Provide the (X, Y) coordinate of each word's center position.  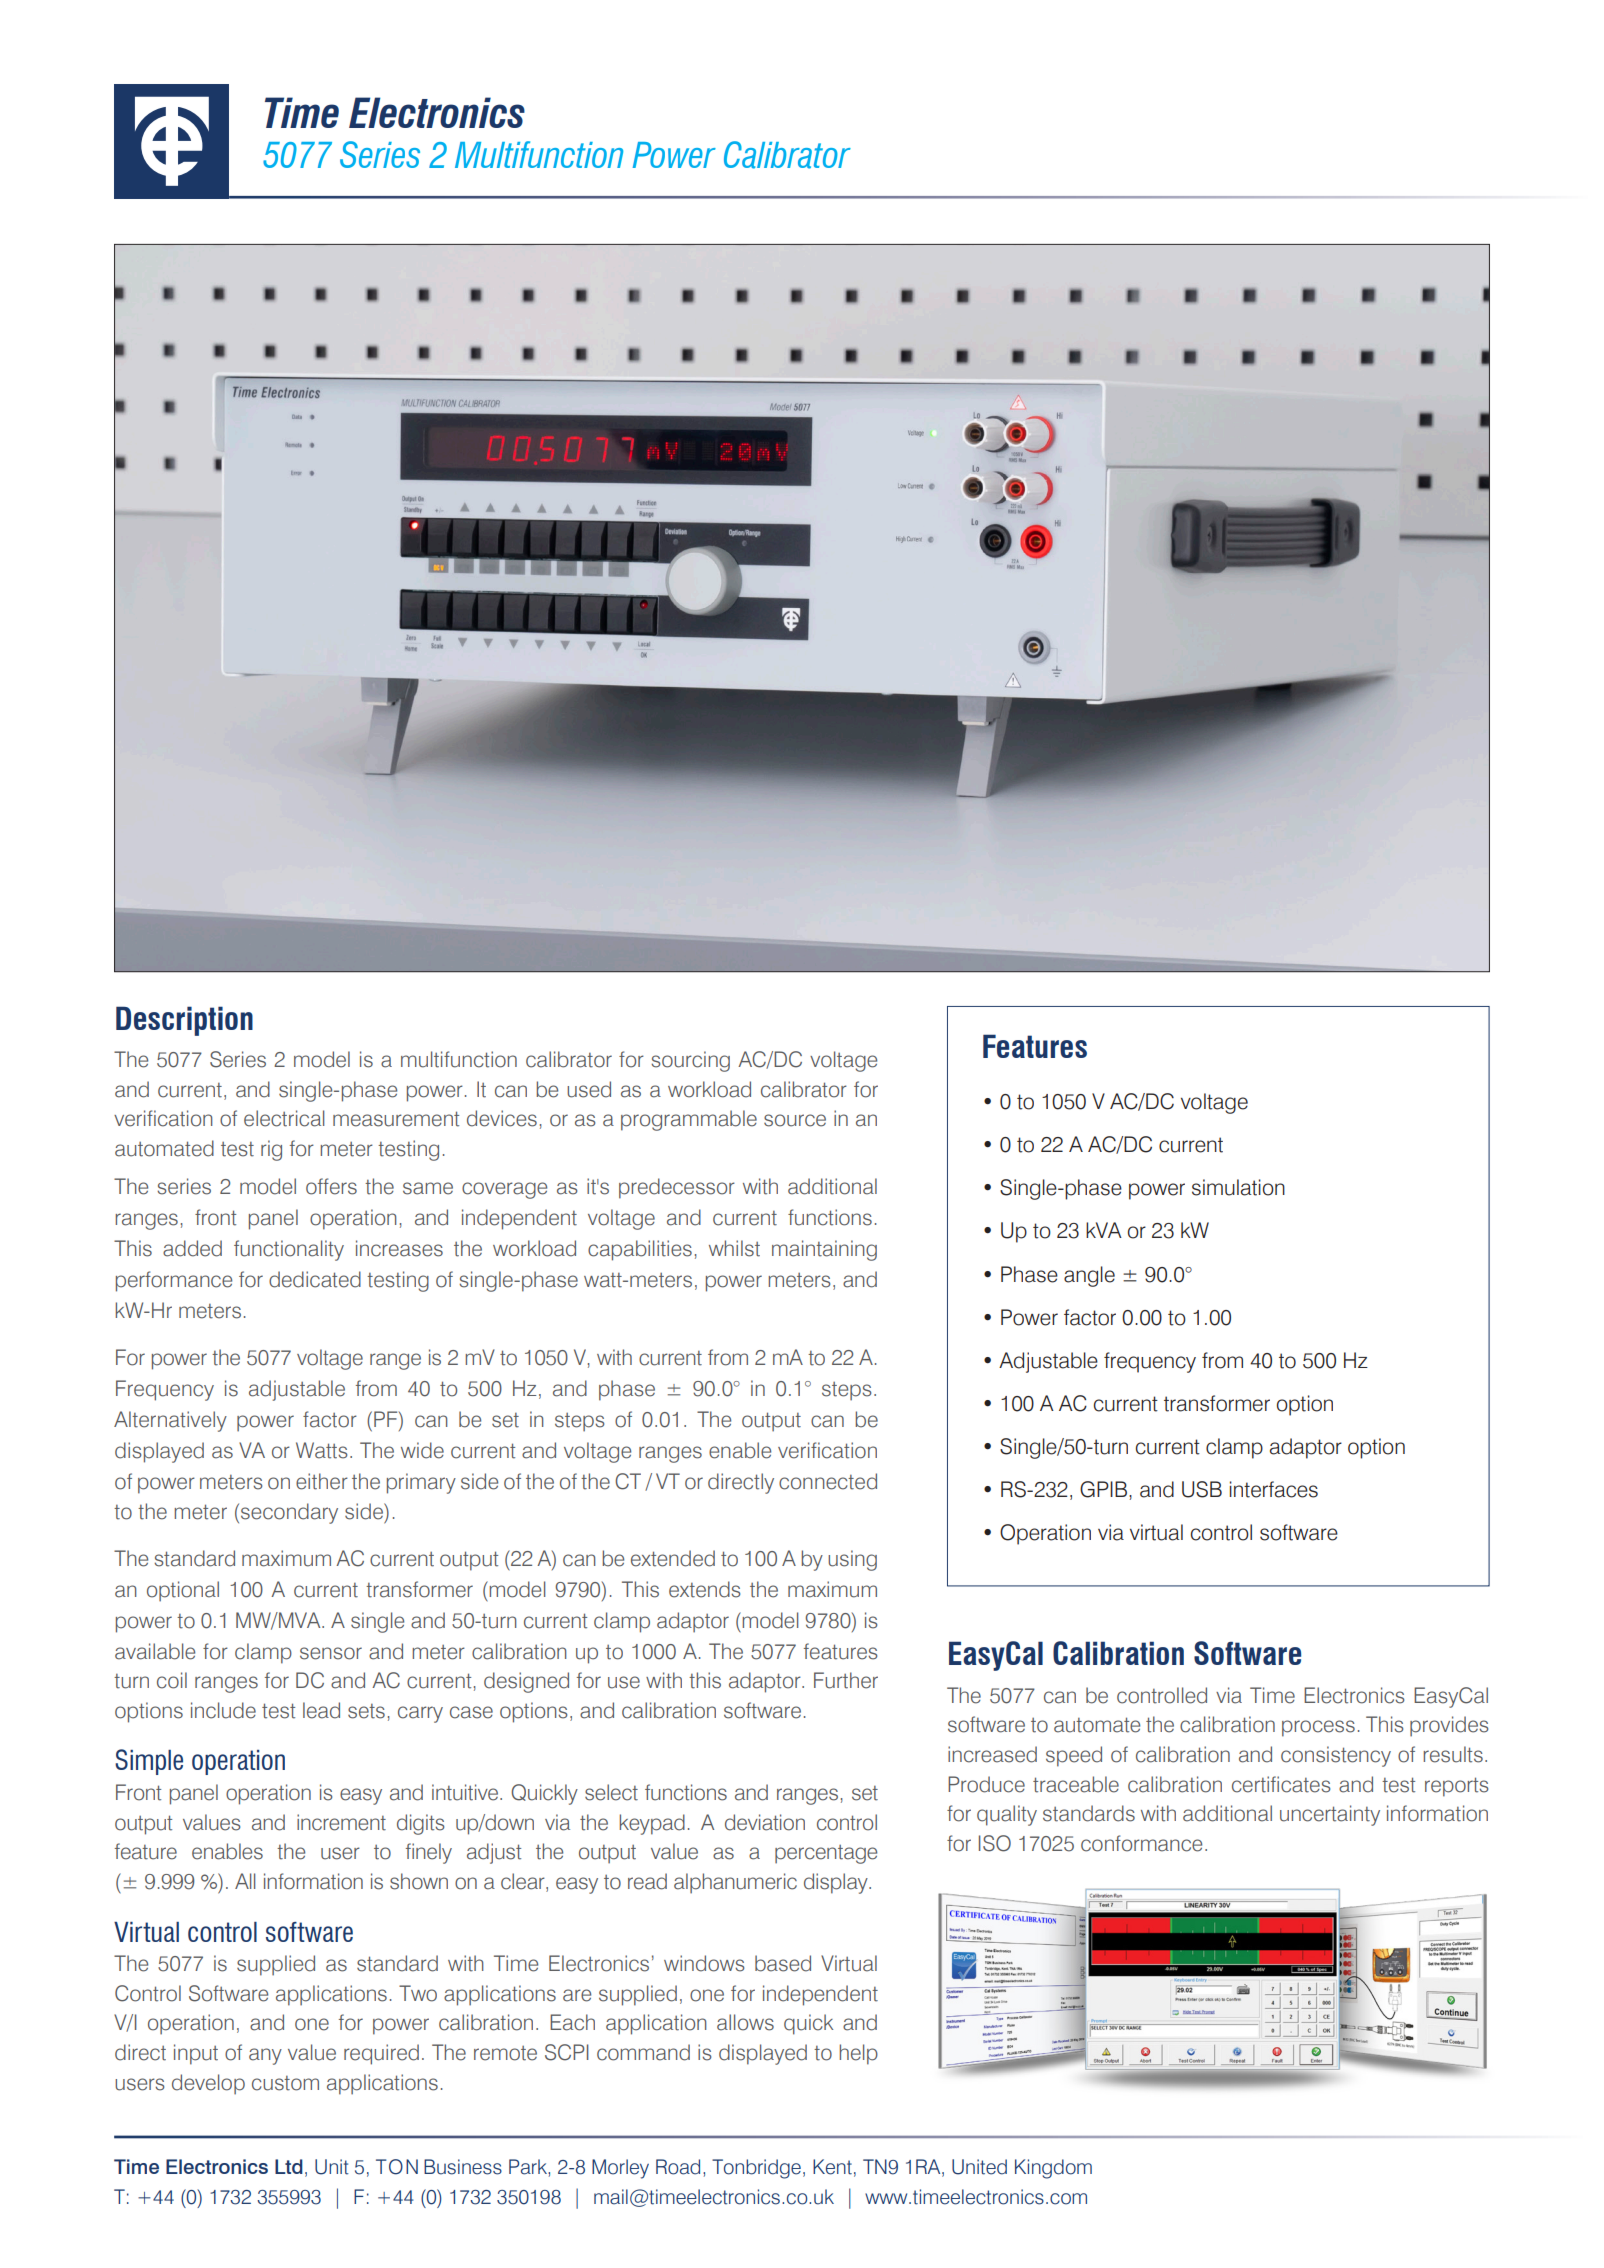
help (858, 2054)
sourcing (690, 1061)
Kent (832, 2167)
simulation (1238, 1187)
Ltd (289, 2166)
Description (184, 1021)
